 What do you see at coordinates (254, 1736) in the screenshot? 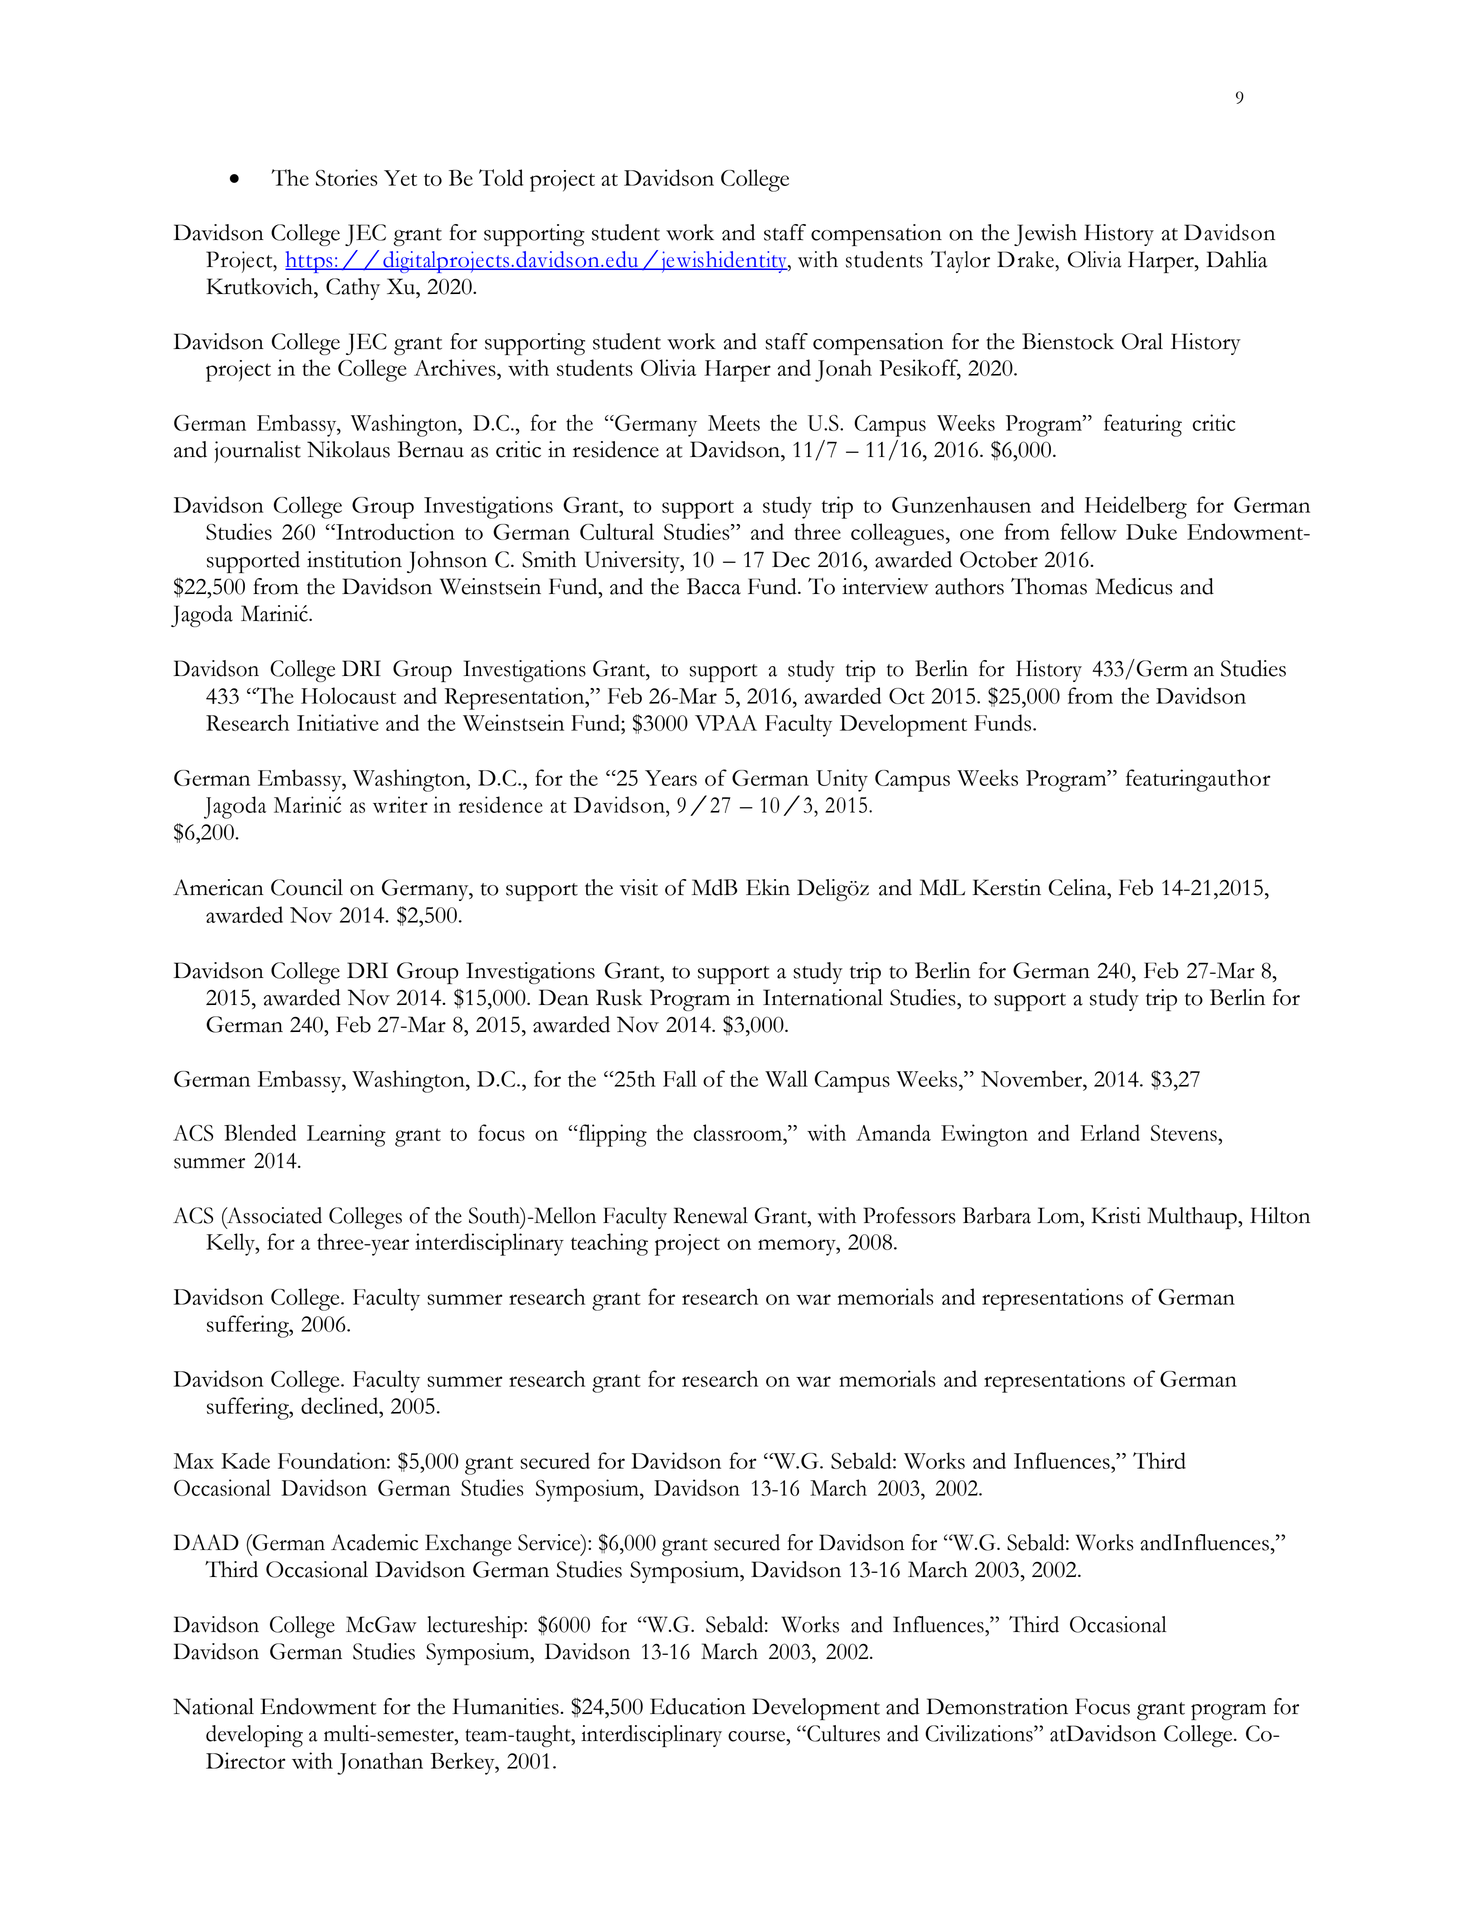
I see `developing` at bounding box center [254, 1736].
